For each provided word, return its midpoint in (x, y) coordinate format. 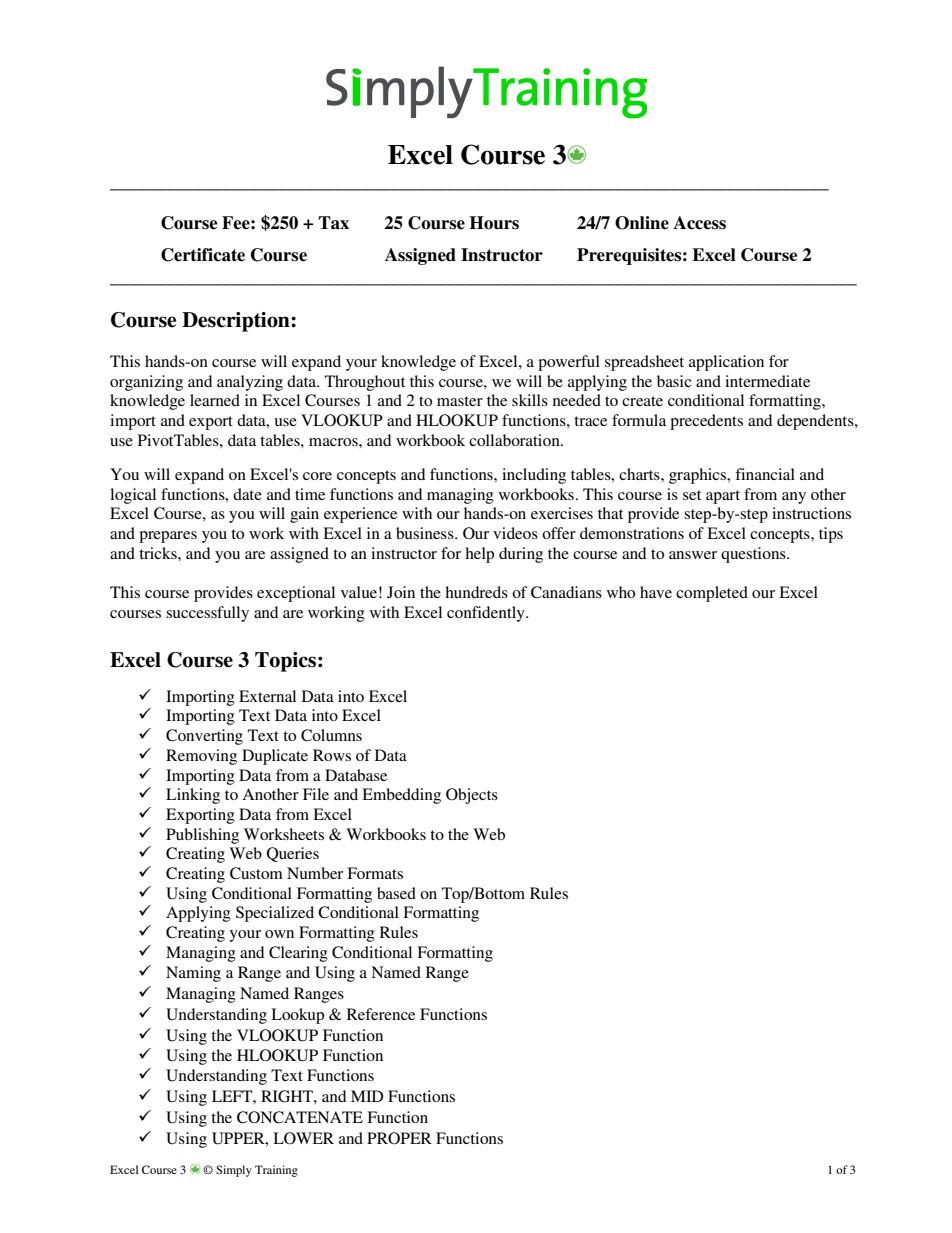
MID (367, 1096)
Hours (494, 223)
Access (699, 223)
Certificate (203, 255)
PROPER (399, 1138)
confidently (487, 614)
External (267, 696)
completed (712, 594)
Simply (234, 1171)
